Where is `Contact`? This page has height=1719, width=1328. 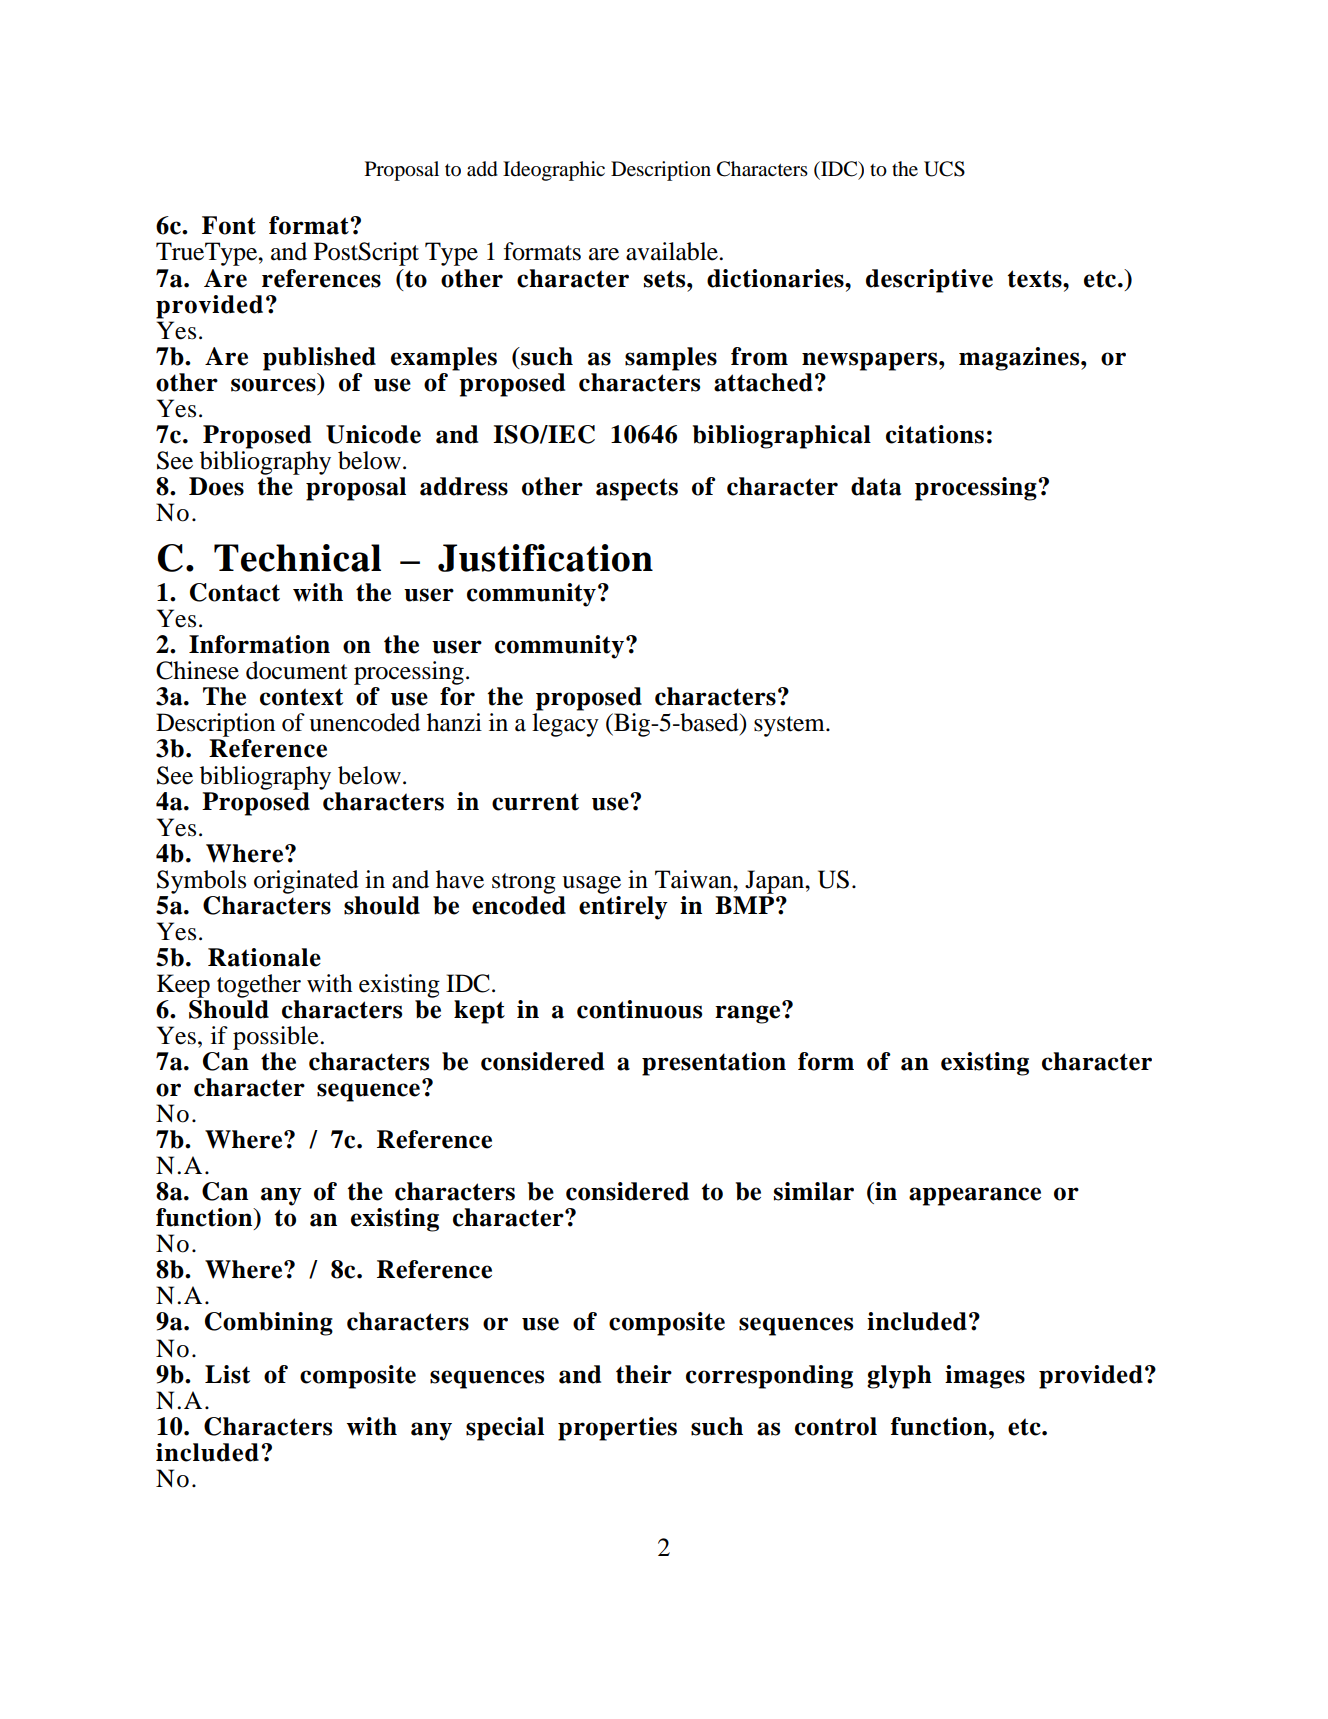
Contact is located at coordinates (235, 592).
